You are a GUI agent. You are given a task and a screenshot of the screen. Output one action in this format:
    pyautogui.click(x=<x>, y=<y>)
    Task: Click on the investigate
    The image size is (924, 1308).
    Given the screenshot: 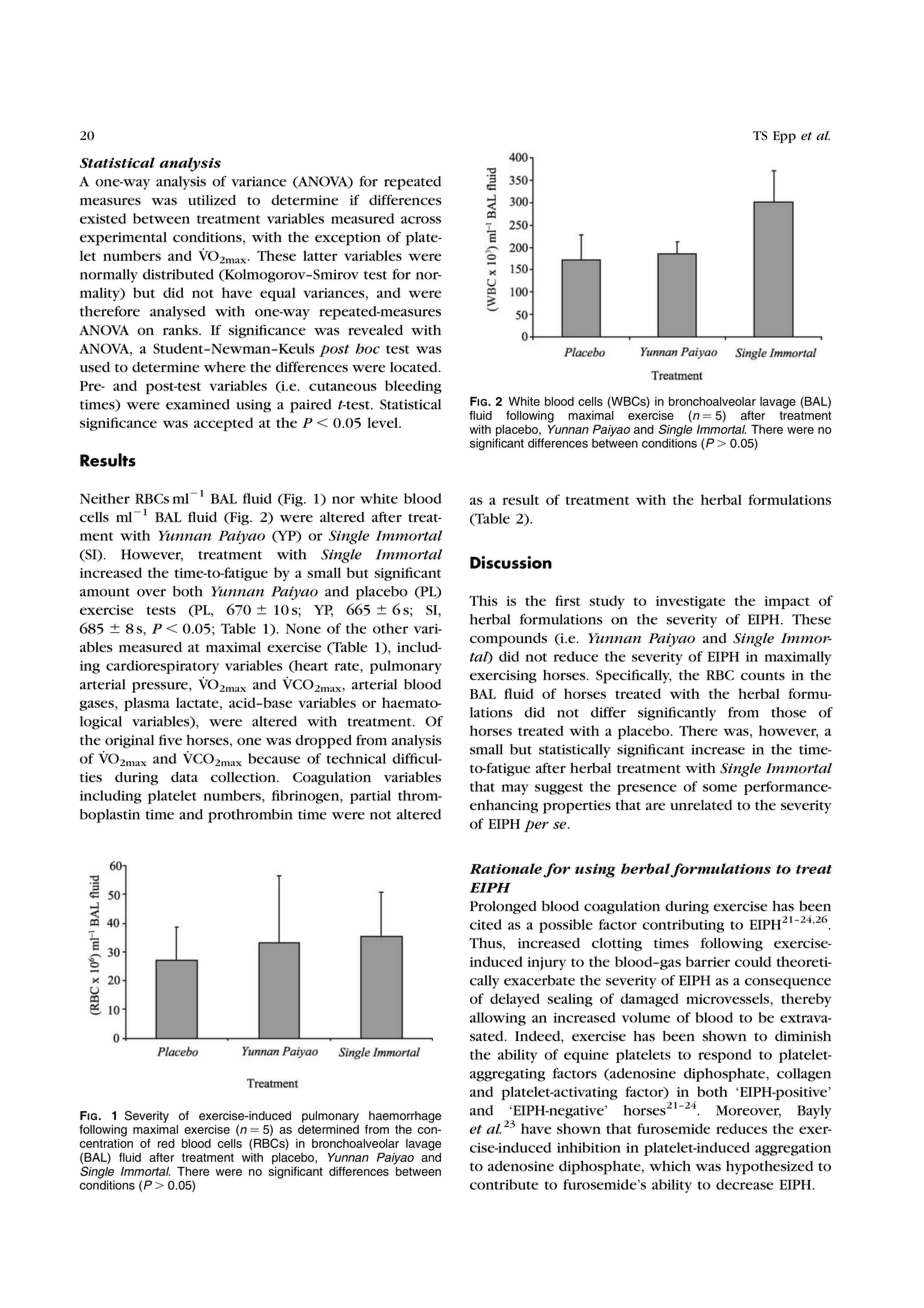 What is the action you would take?
    pyautogui.click(x=690, y=602)
